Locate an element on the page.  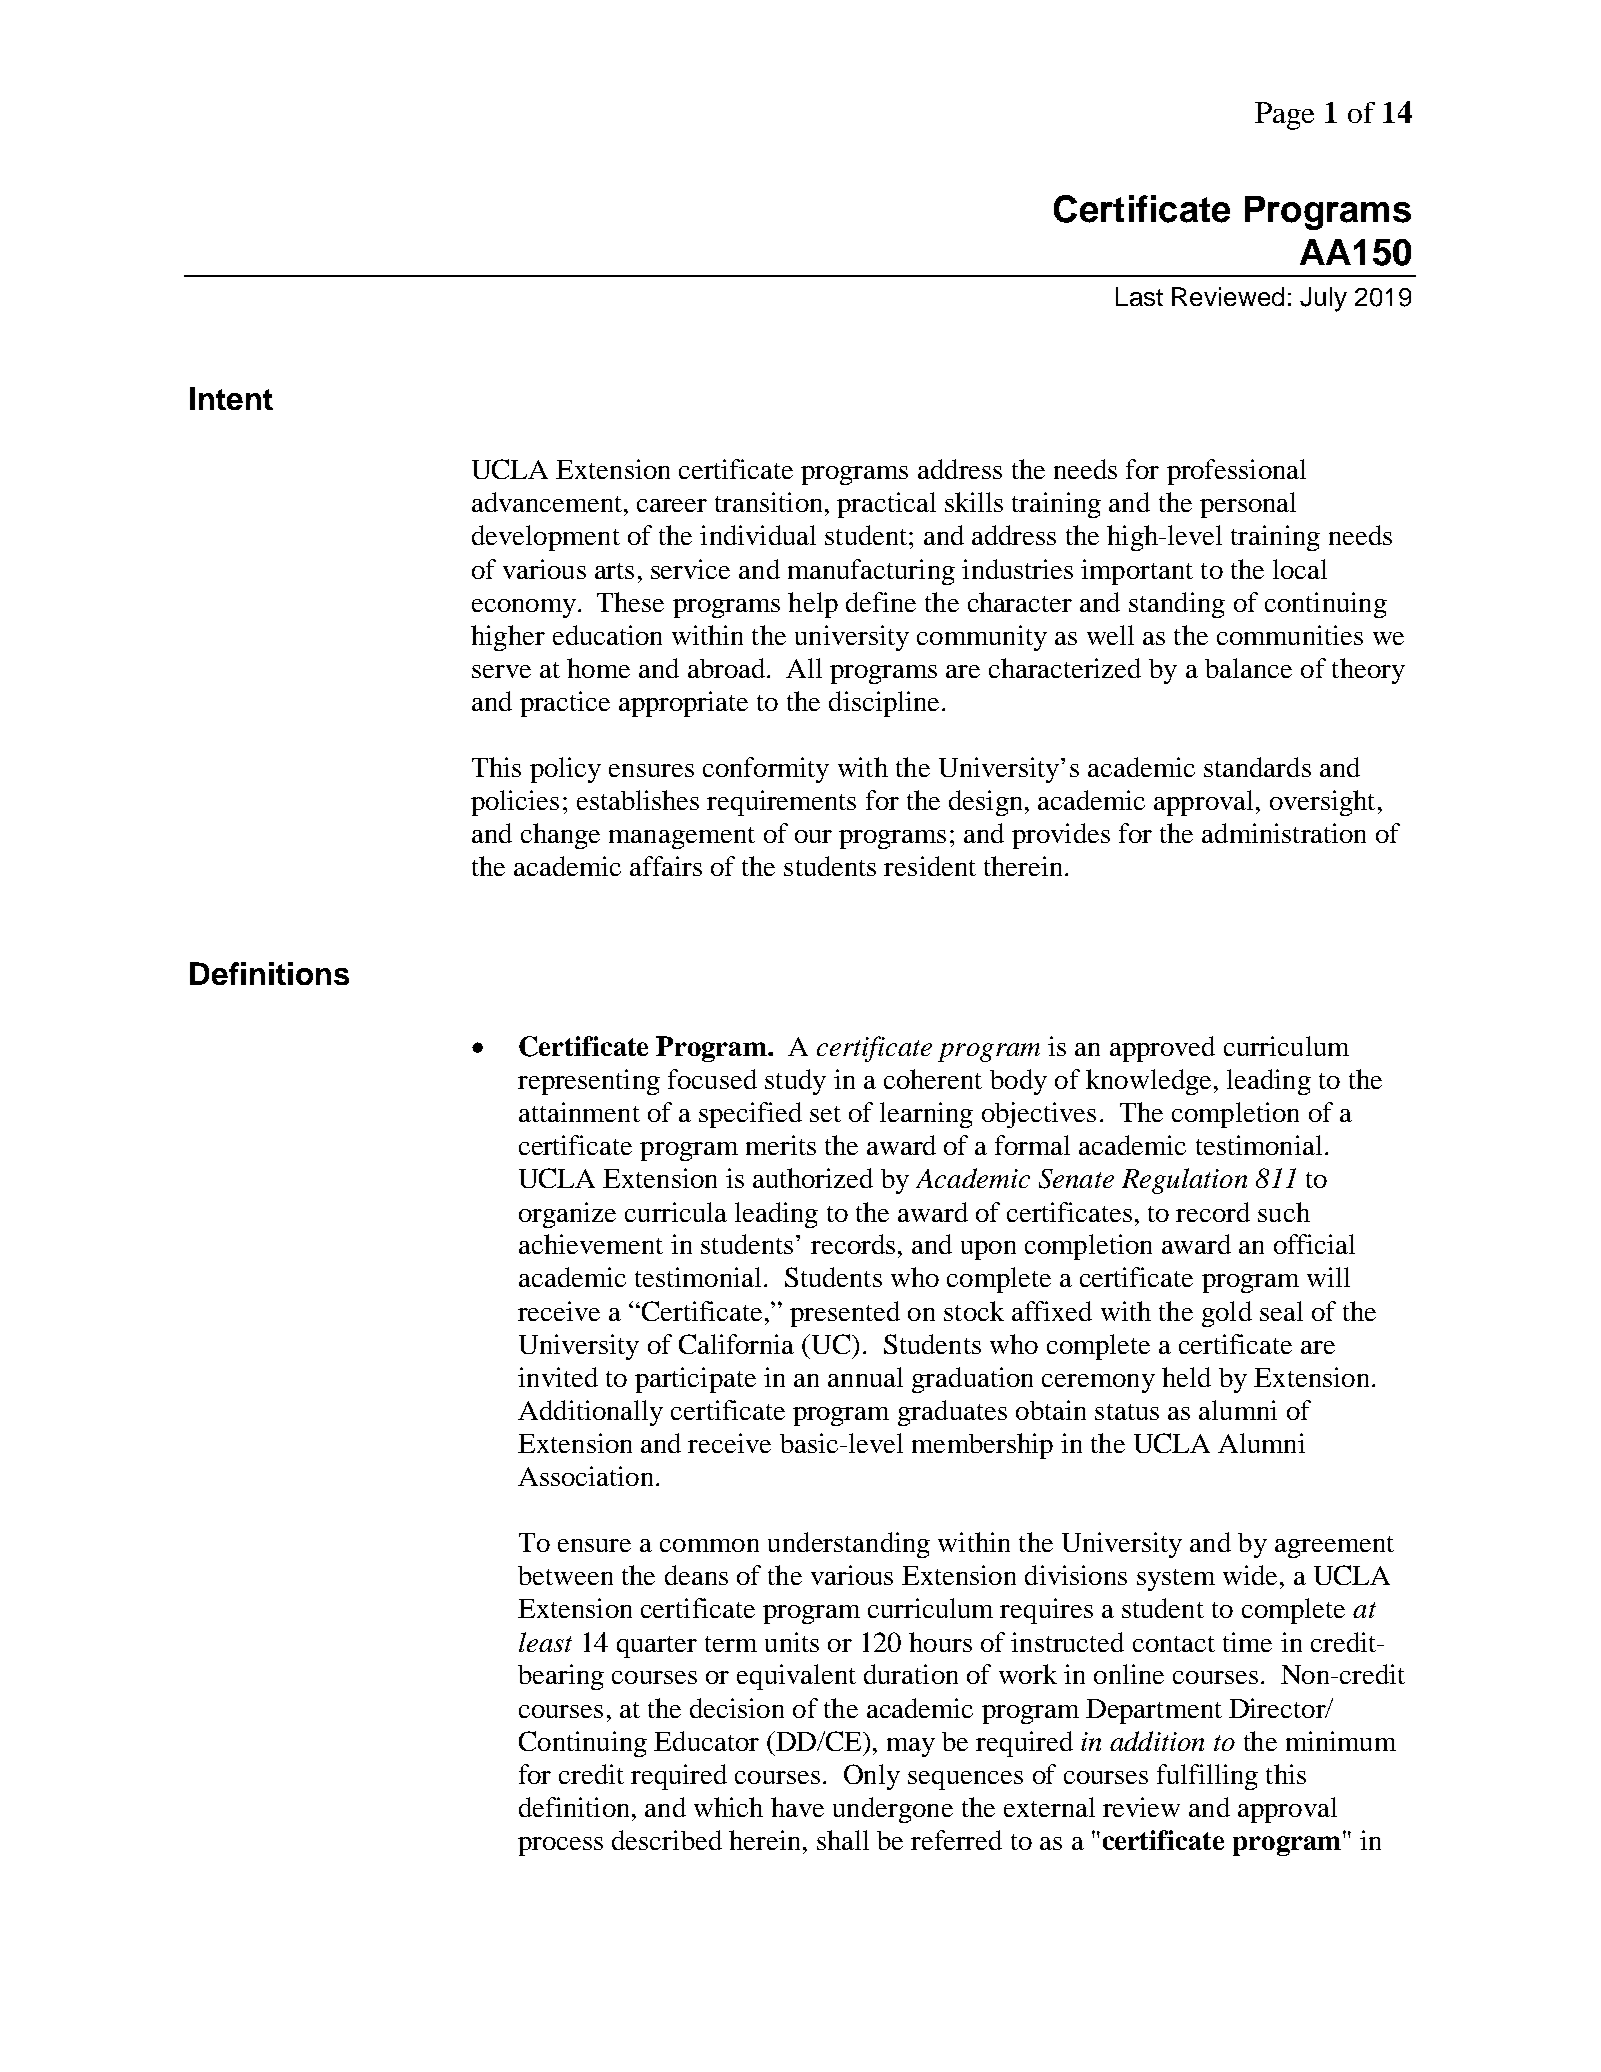
Last is located at coordinates (1139, 296).
